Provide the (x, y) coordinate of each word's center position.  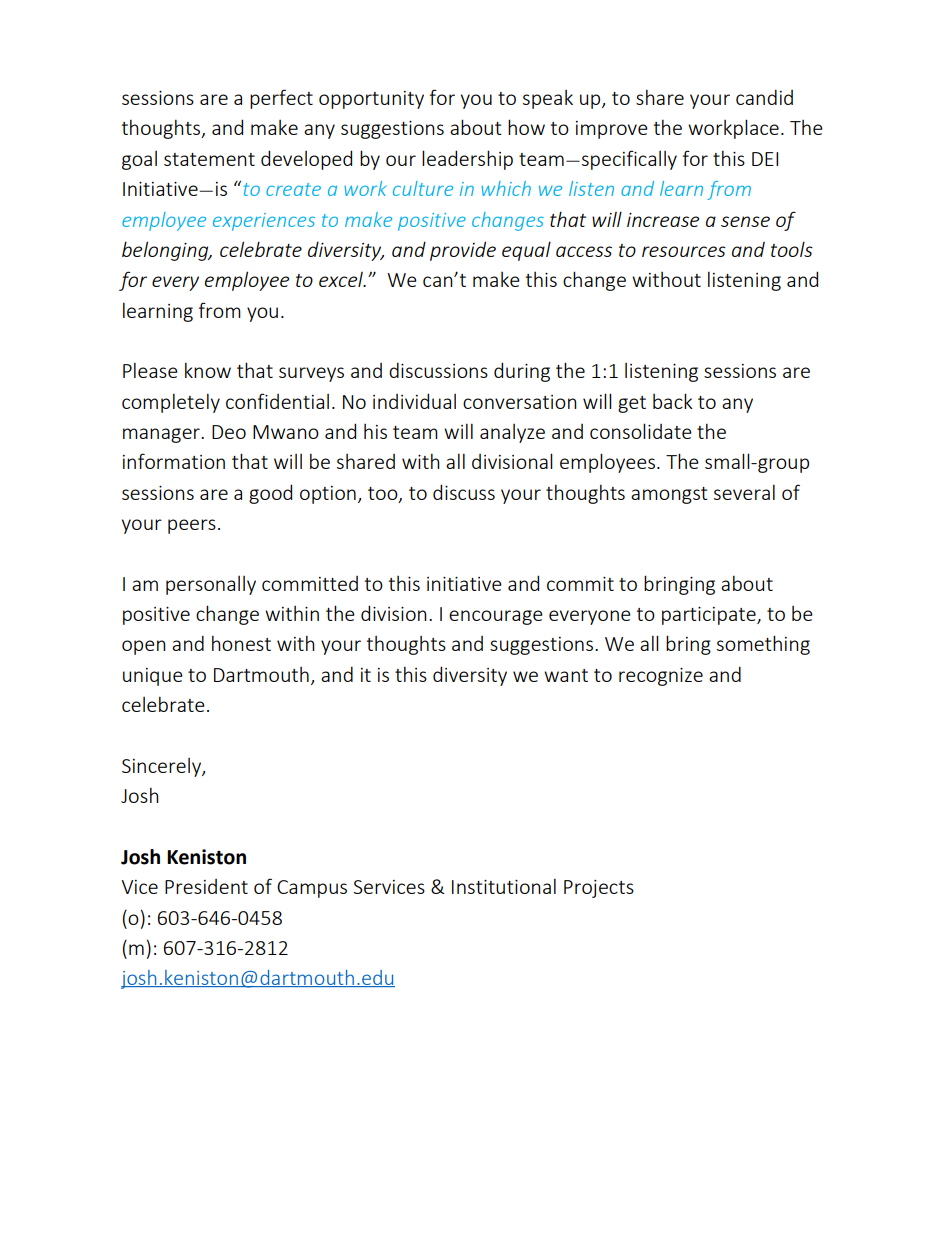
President (206, 886)
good (270, 494)
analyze (512, 433)
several (744, 492)
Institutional (504, 886)
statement (209, 159)
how (526, 127)
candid (764, 97)
